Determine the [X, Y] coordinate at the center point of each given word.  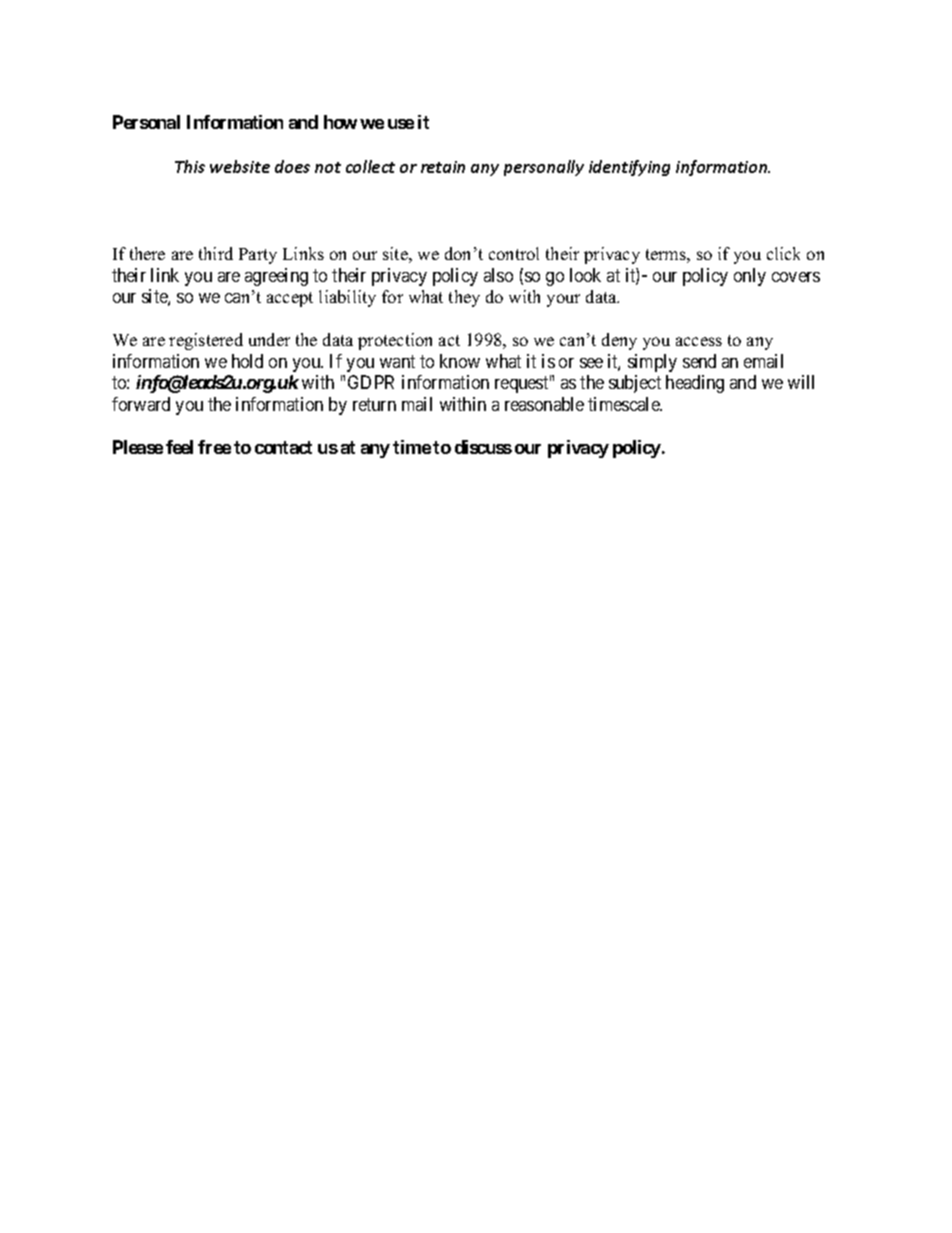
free [214, 447]
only [750, 277]
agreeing [276, 277]
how [340, 122]
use [401, 124]
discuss [483, 447]
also [498, 275]
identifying [629, 168]
